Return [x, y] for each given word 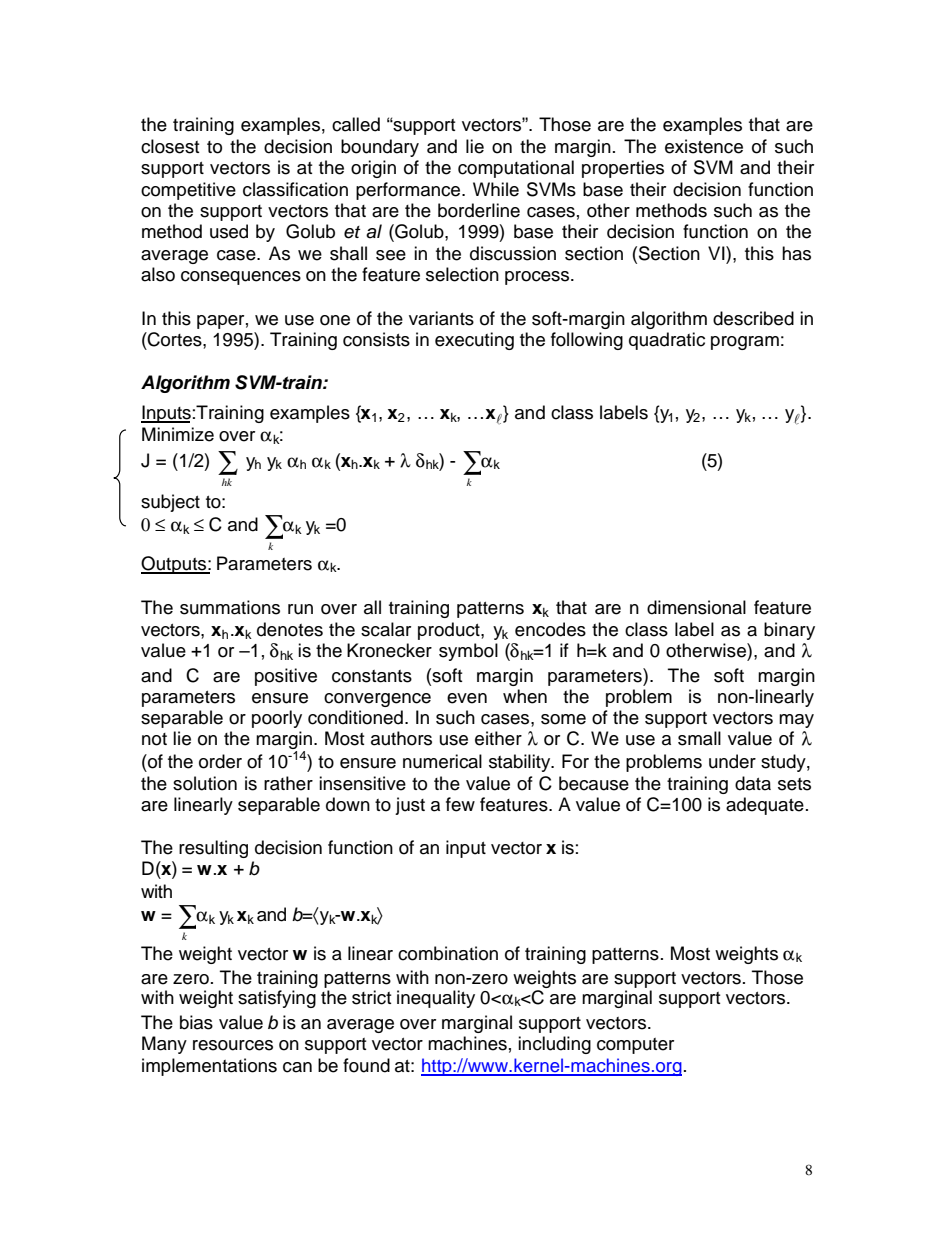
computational [516, 169]
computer [635, 1046]
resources [233, 1045]
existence [704, 146]
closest [170, 146]
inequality [436, 999]
